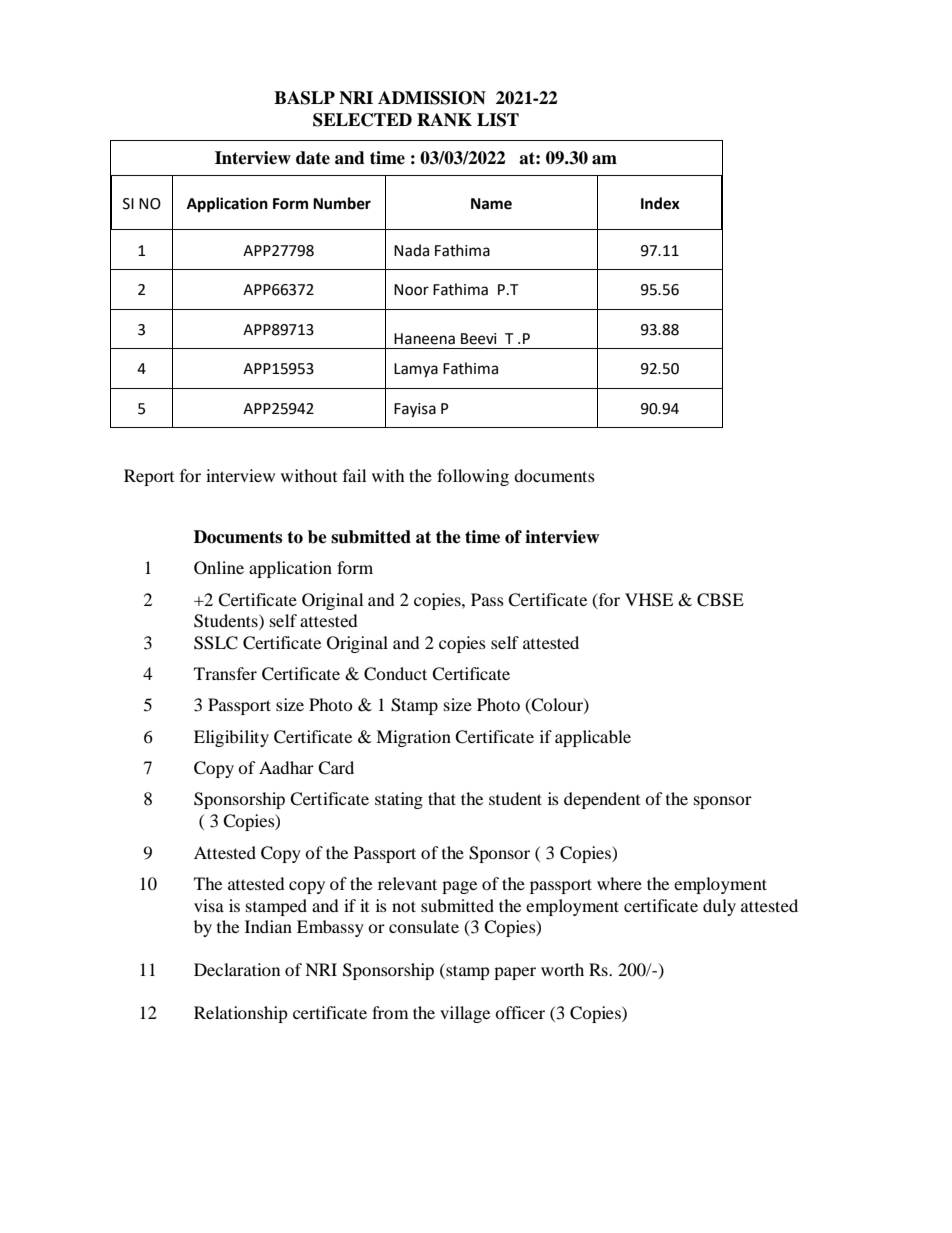  What do you see at coordinates (465, 1014) in the screenshot?
I see `village` at bounding box center [465, 1014].
